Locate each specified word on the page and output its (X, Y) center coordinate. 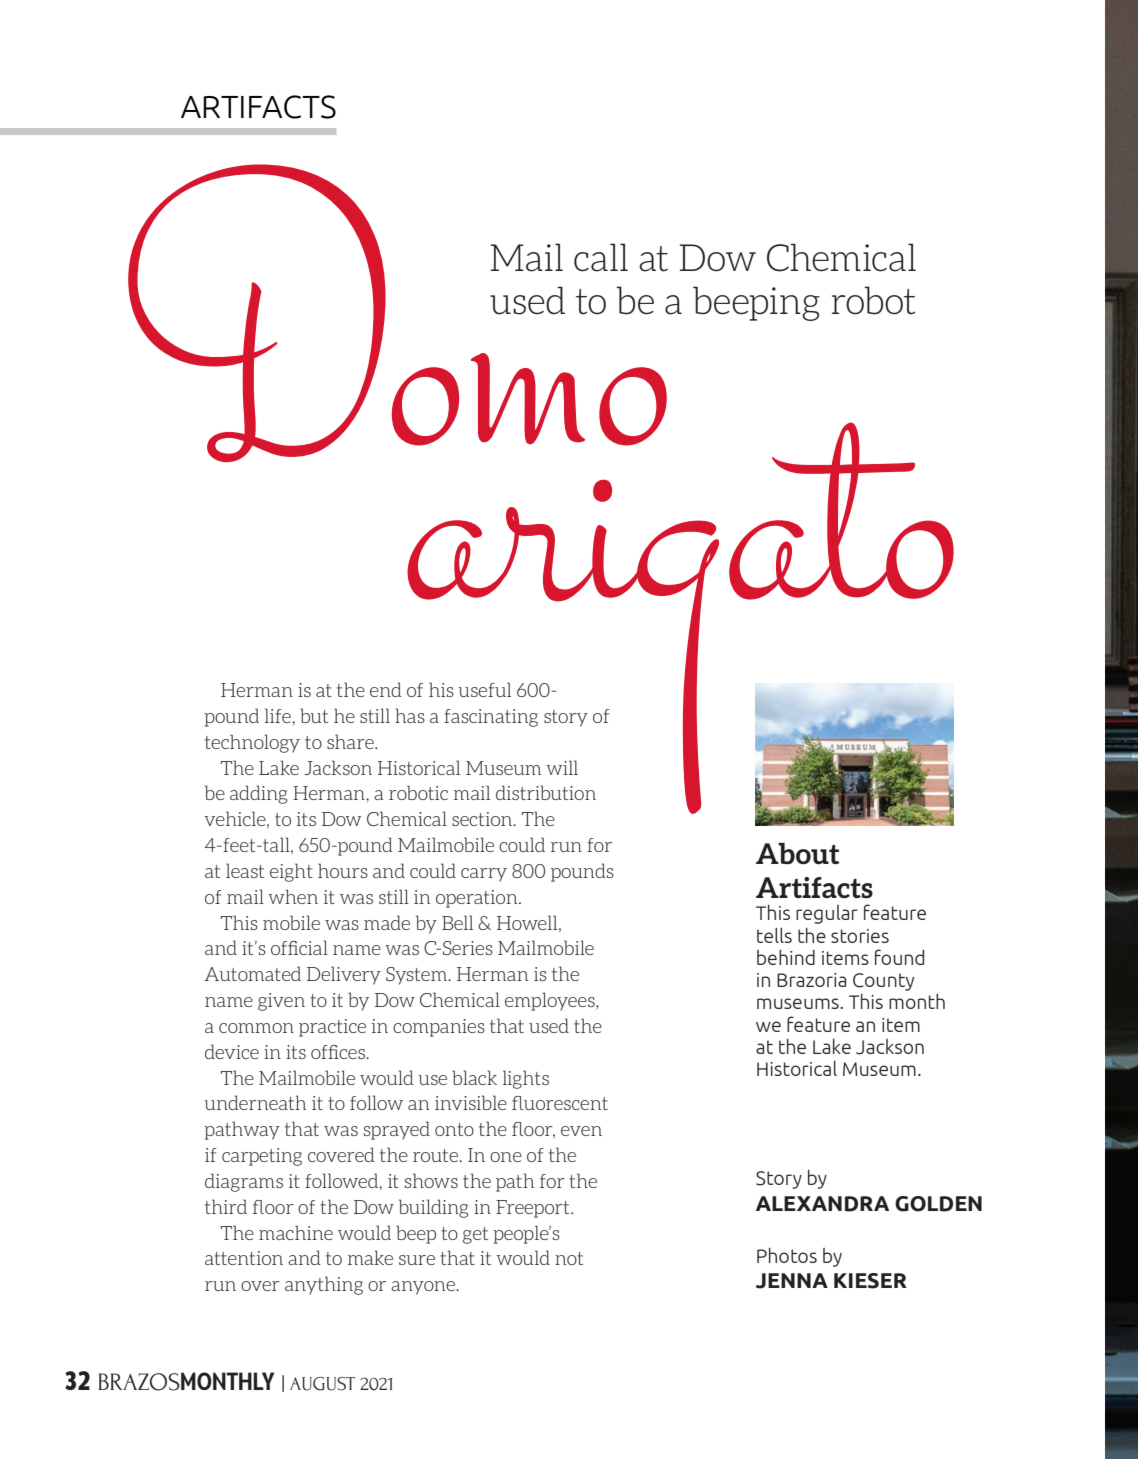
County (883, 982)
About (797, 854)
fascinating (491, 718)
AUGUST (322, 1384)
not (569, 1258)
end (385, 689)
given (281, 1002)
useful (484, 689)
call (601, 257)
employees (551, 1001)
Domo (398, 313)
